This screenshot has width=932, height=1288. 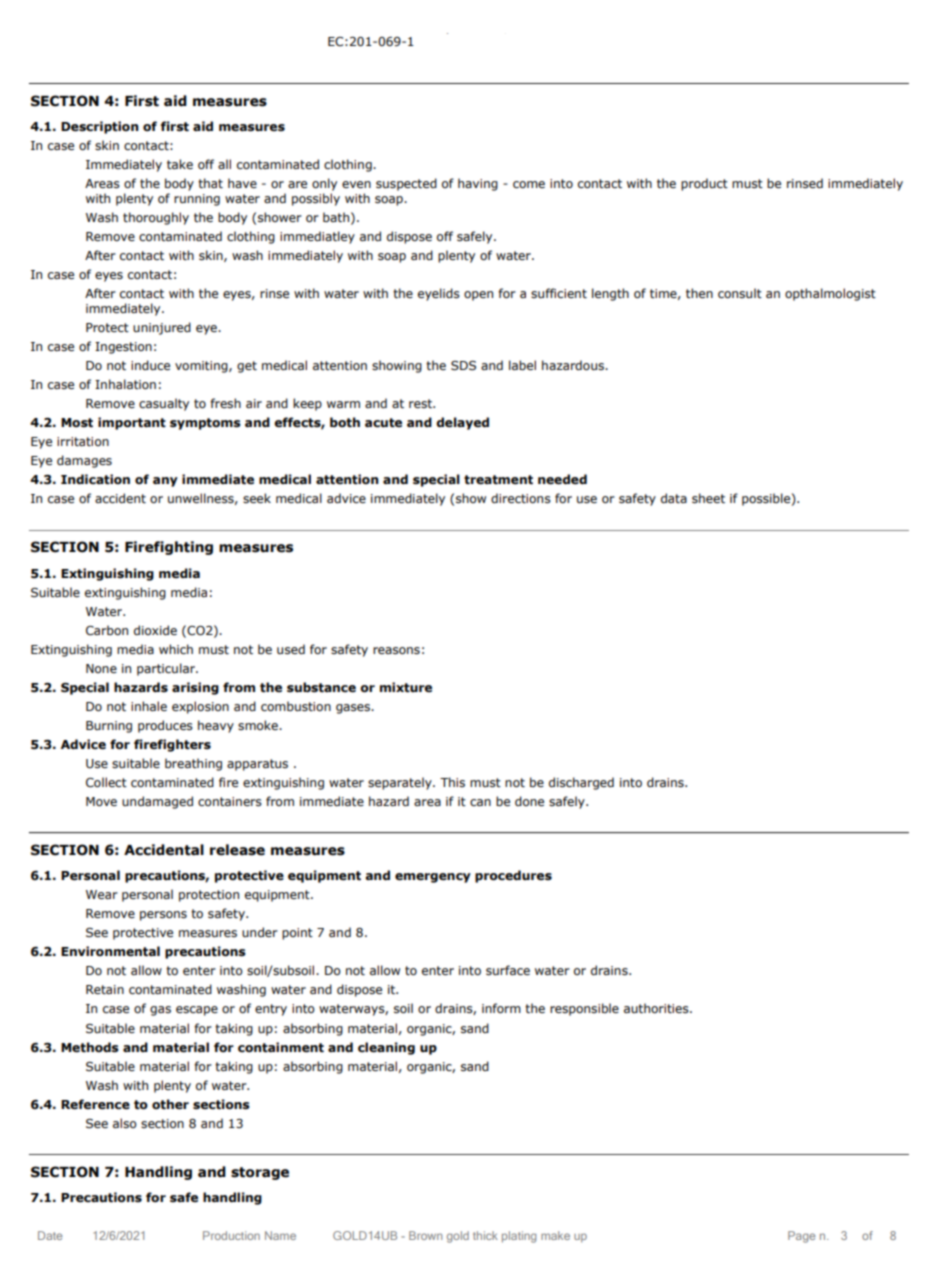 What do you see at coordinates (406, 687) in the screenshot?
I see `mixture` at bounding box center [406, 687].
